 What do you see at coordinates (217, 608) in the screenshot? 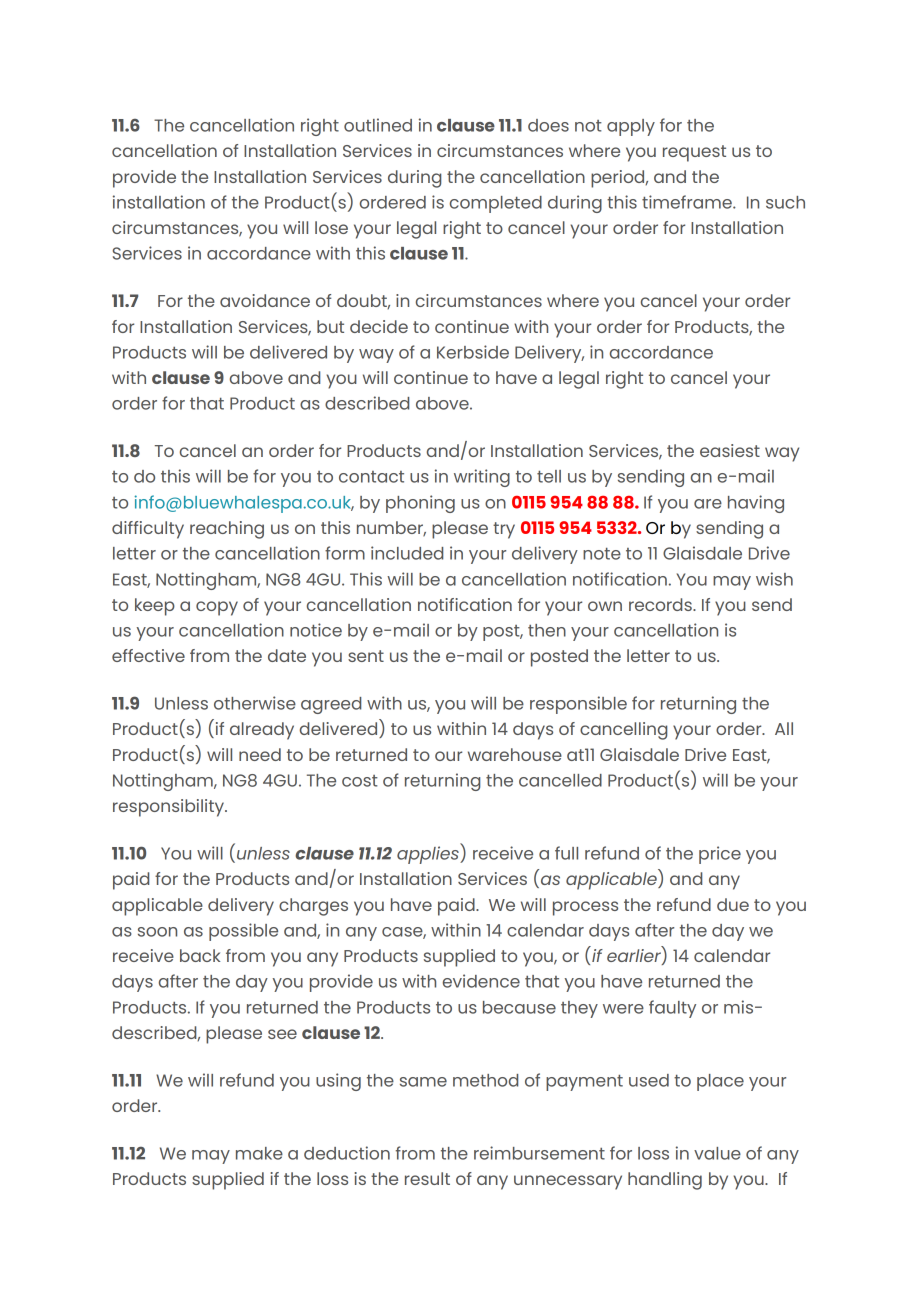
I see `copy` at bounding box center [217, 608].
